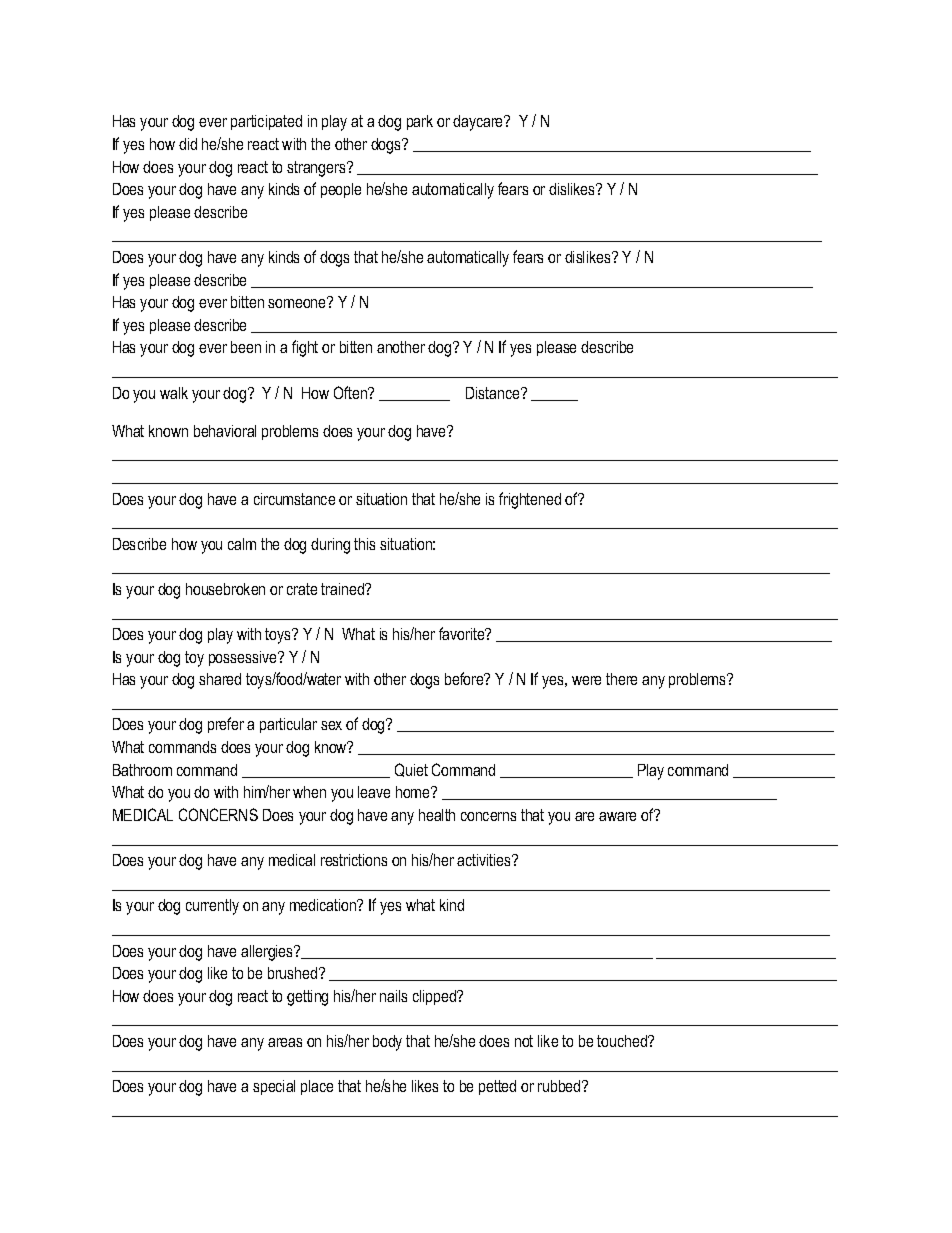  I want to click on behavioral, so click(225, 431).
